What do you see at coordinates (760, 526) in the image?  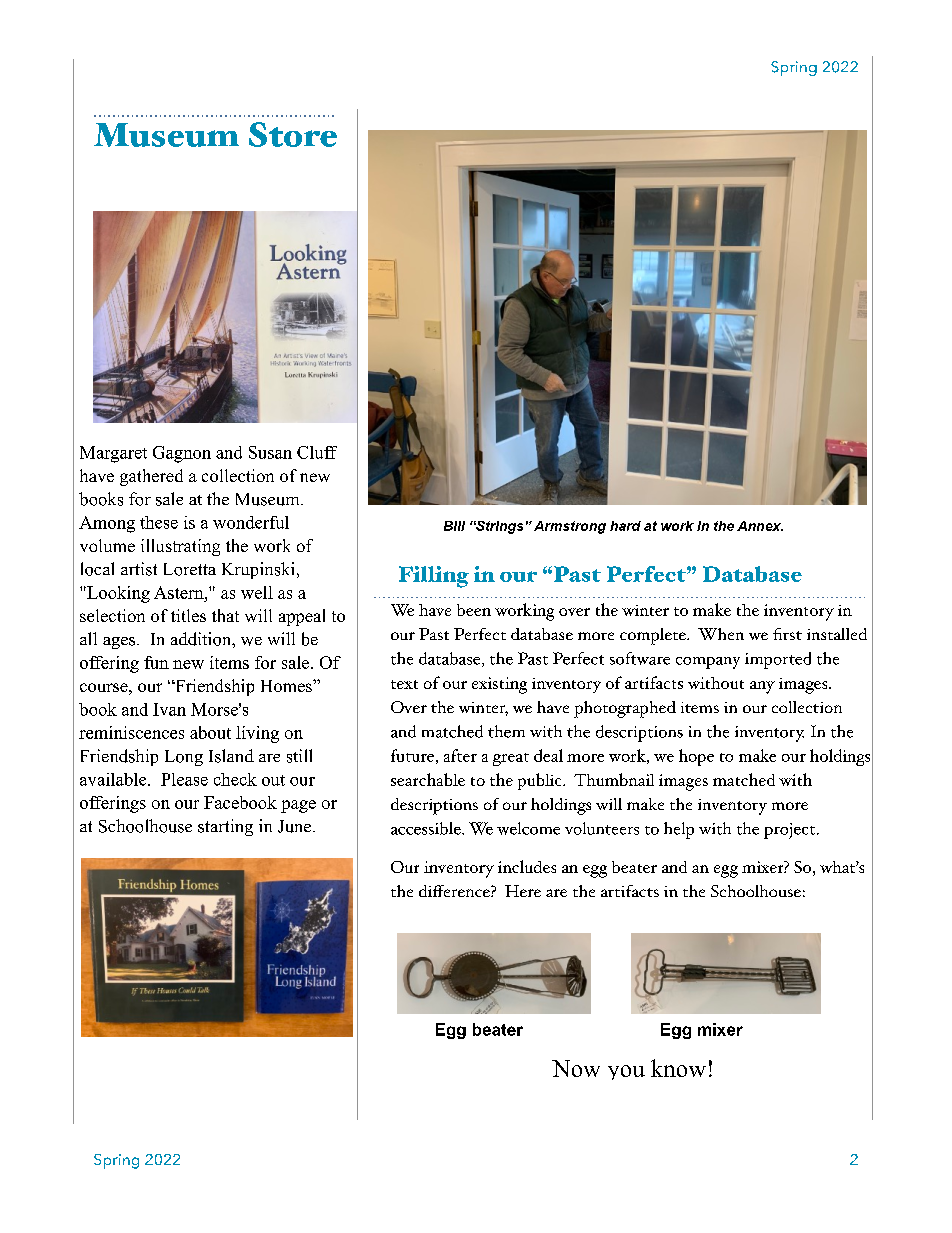 I see `Annex` at bounding box center [760, 526].
